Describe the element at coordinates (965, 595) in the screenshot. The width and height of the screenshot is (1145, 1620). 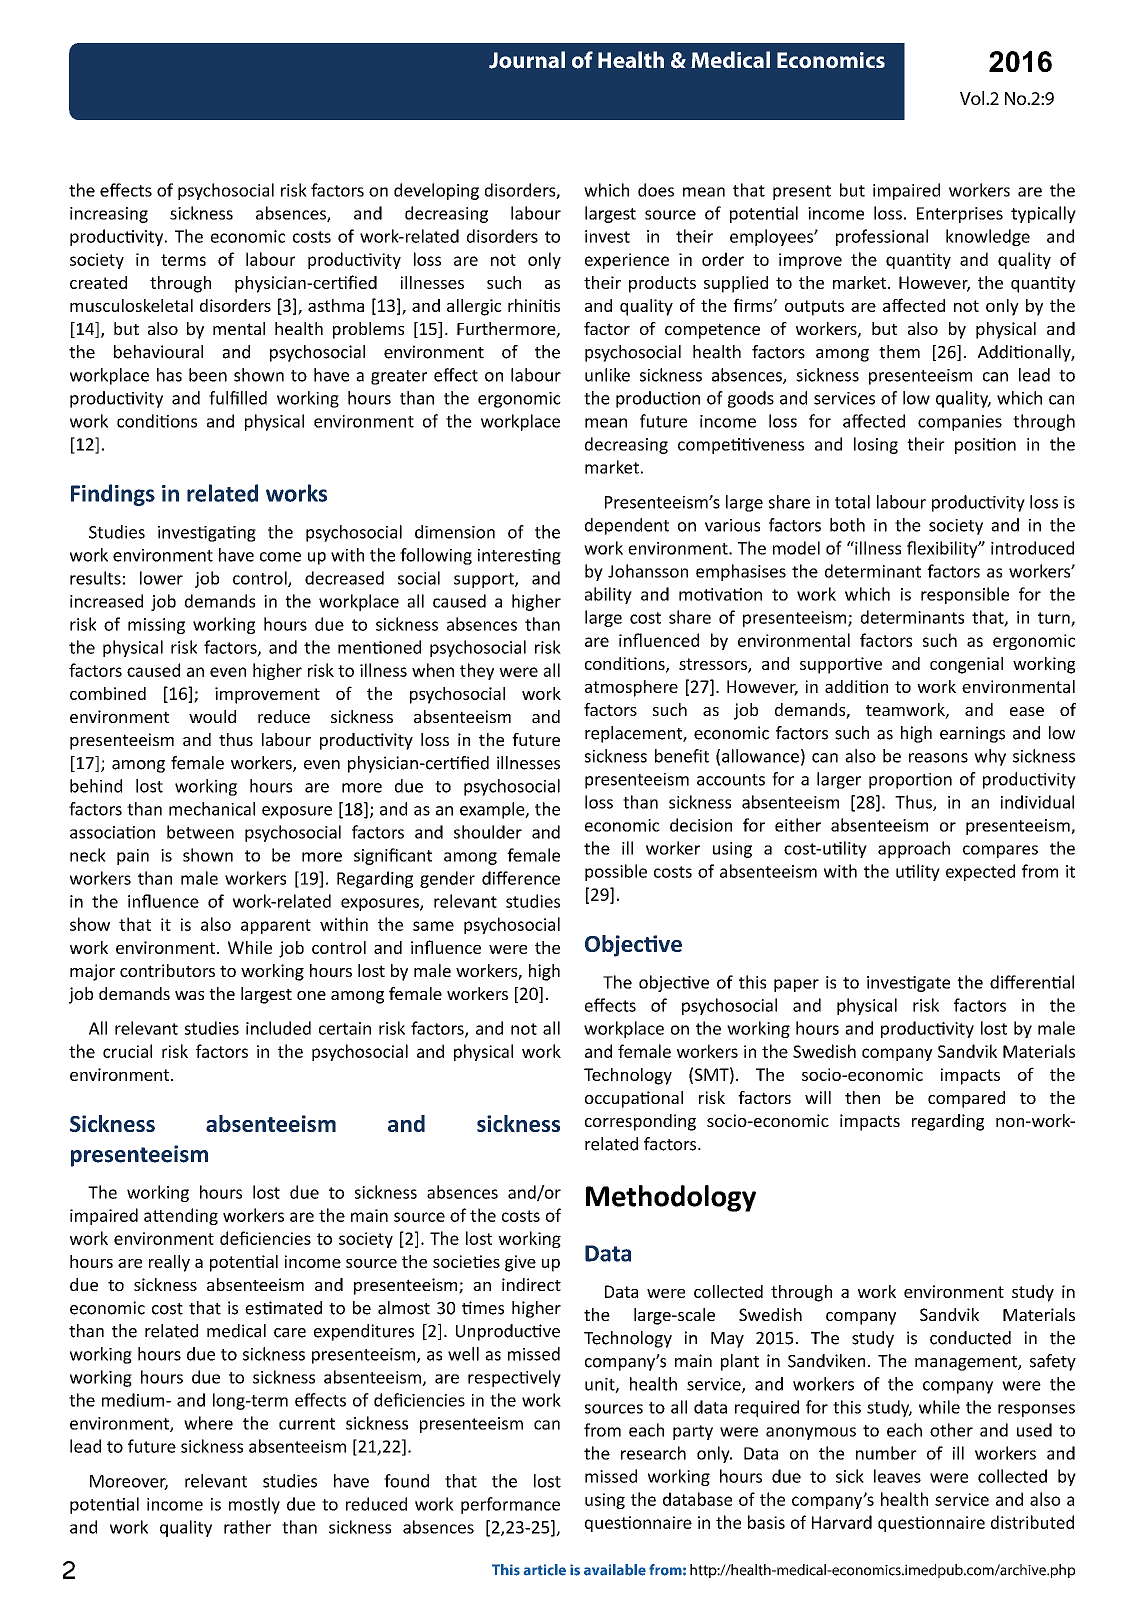
I see `responsible` at that location.
